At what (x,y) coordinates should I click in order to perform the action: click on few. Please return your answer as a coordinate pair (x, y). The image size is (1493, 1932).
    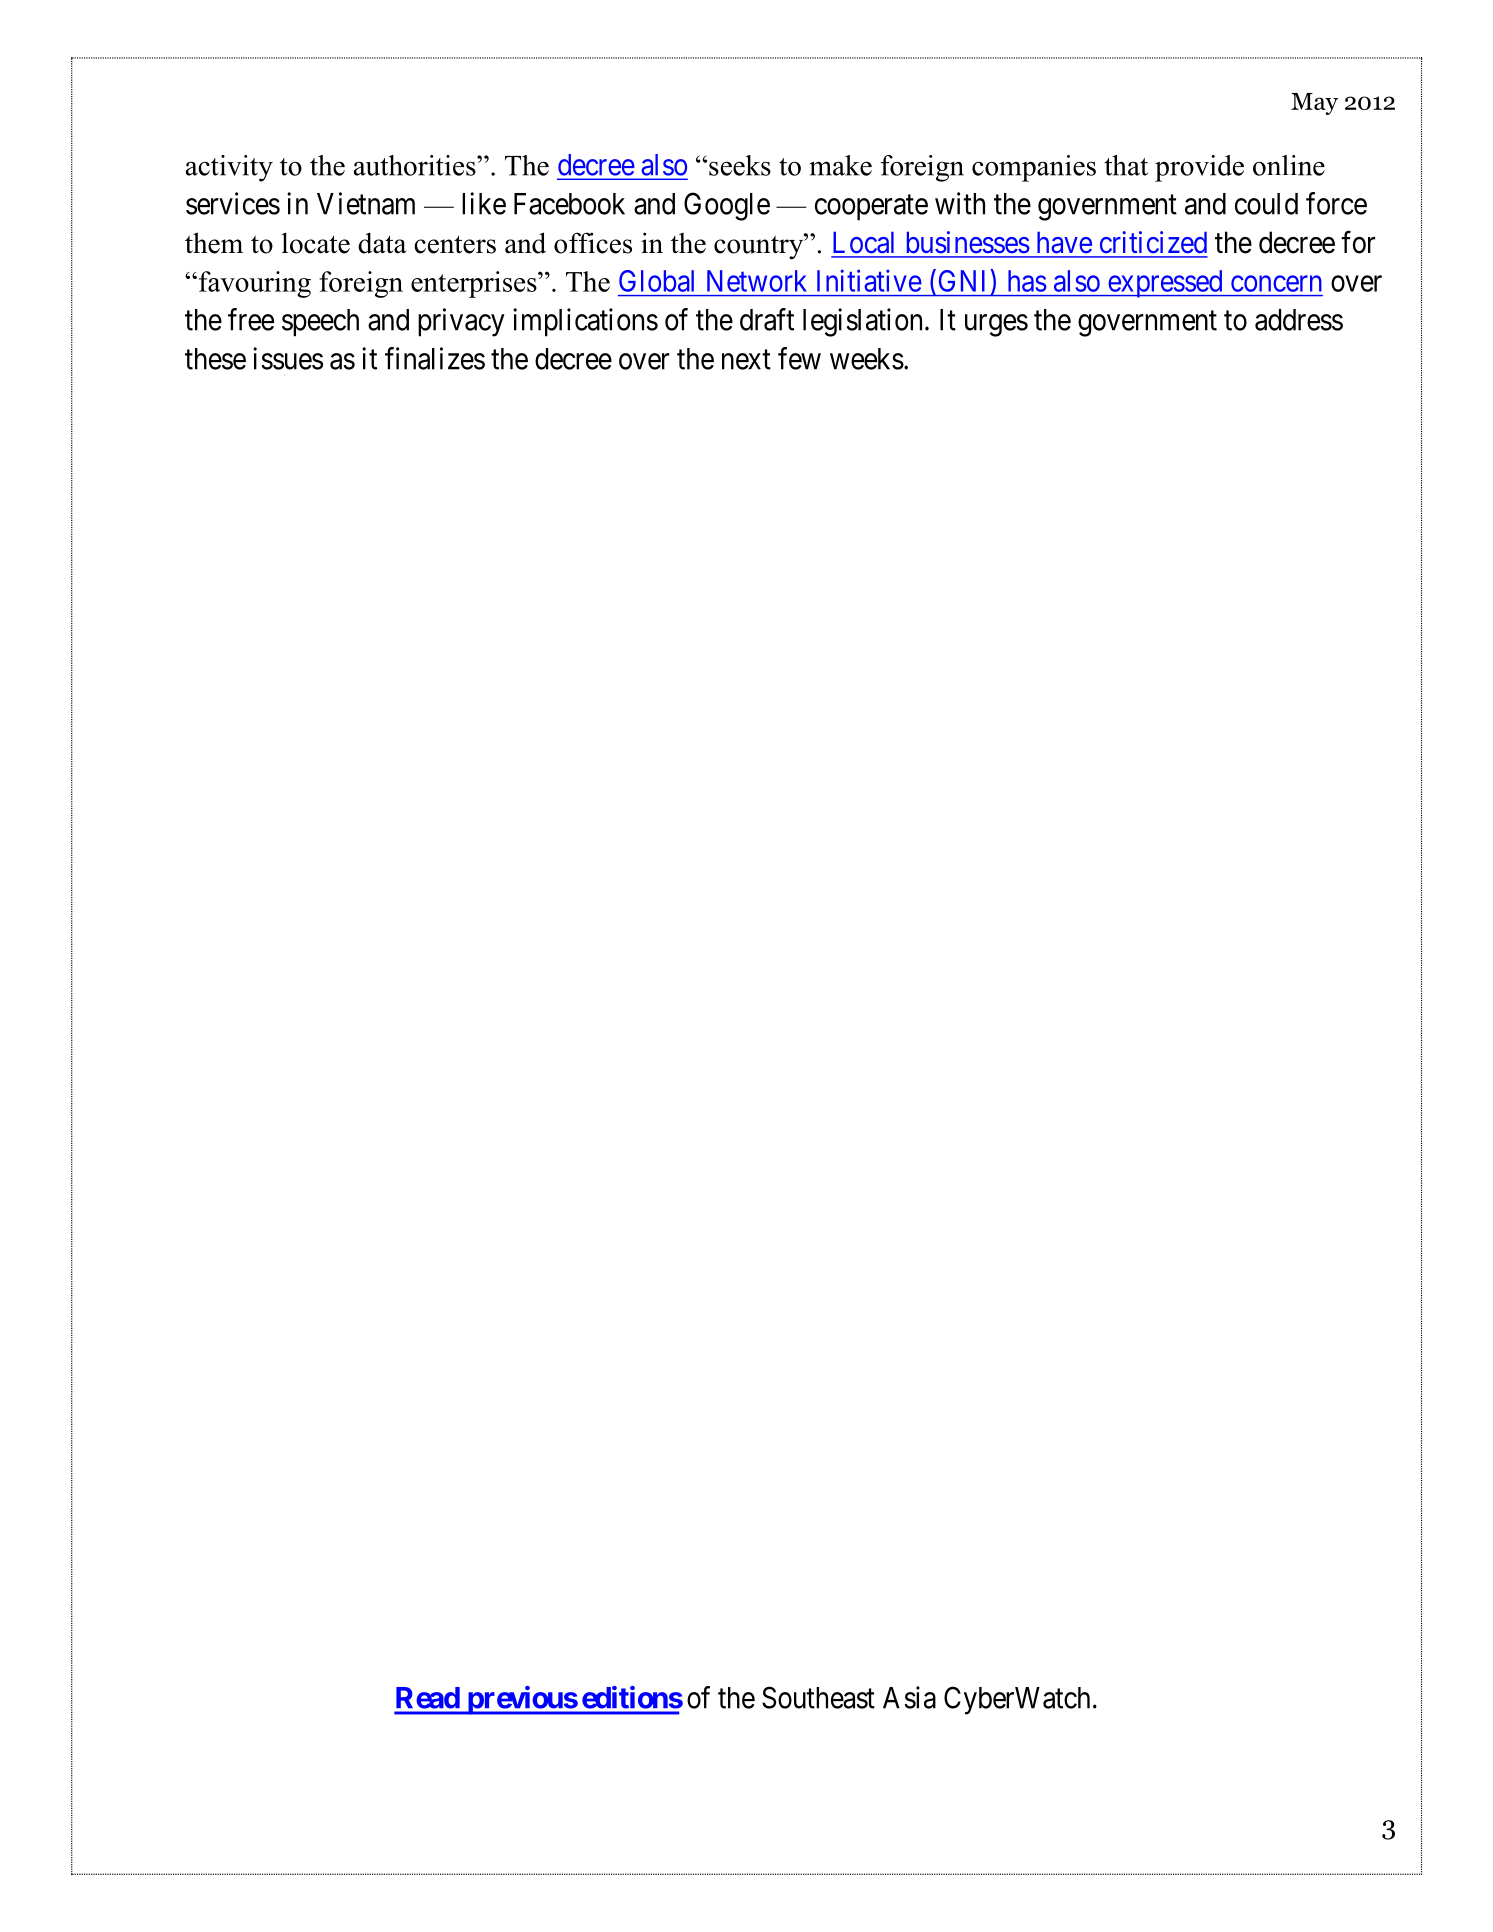
    Looking at the image, I should click on (799, 358).
